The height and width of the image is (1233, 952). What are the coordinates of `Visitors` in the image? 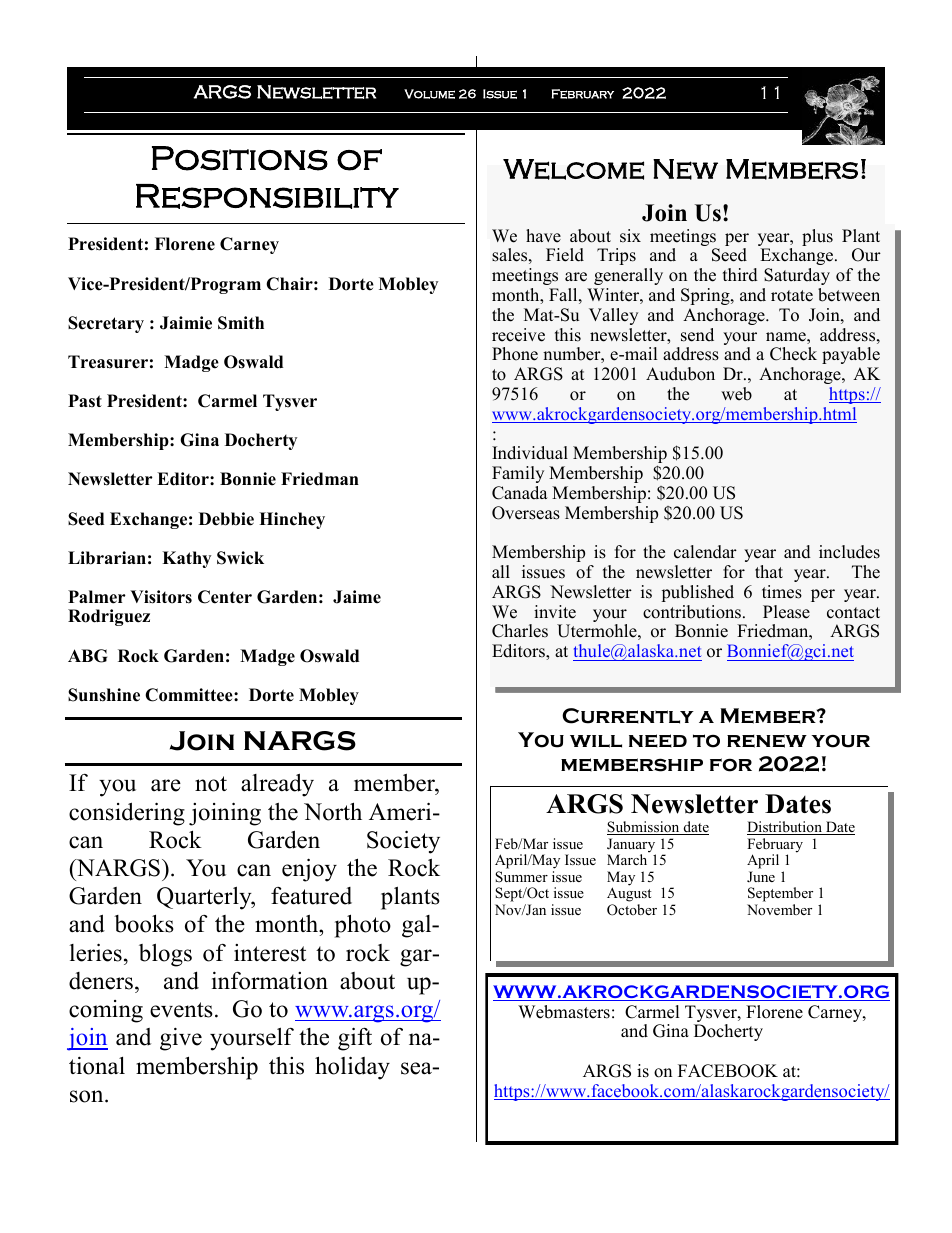 It's located at (161, 597).
